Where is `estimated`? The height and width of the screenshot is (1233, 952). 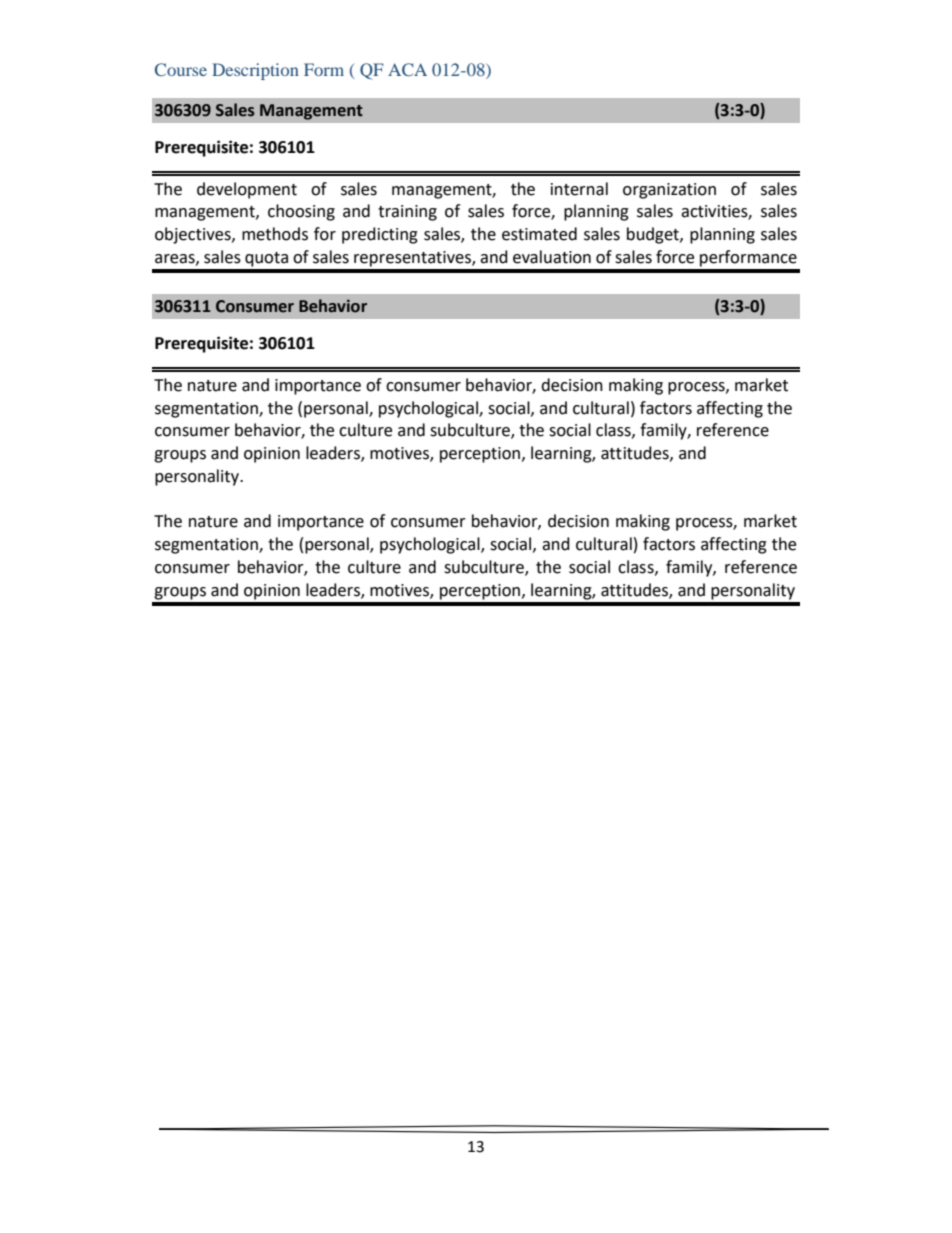
estimated is located at coordinates (539, 234).
